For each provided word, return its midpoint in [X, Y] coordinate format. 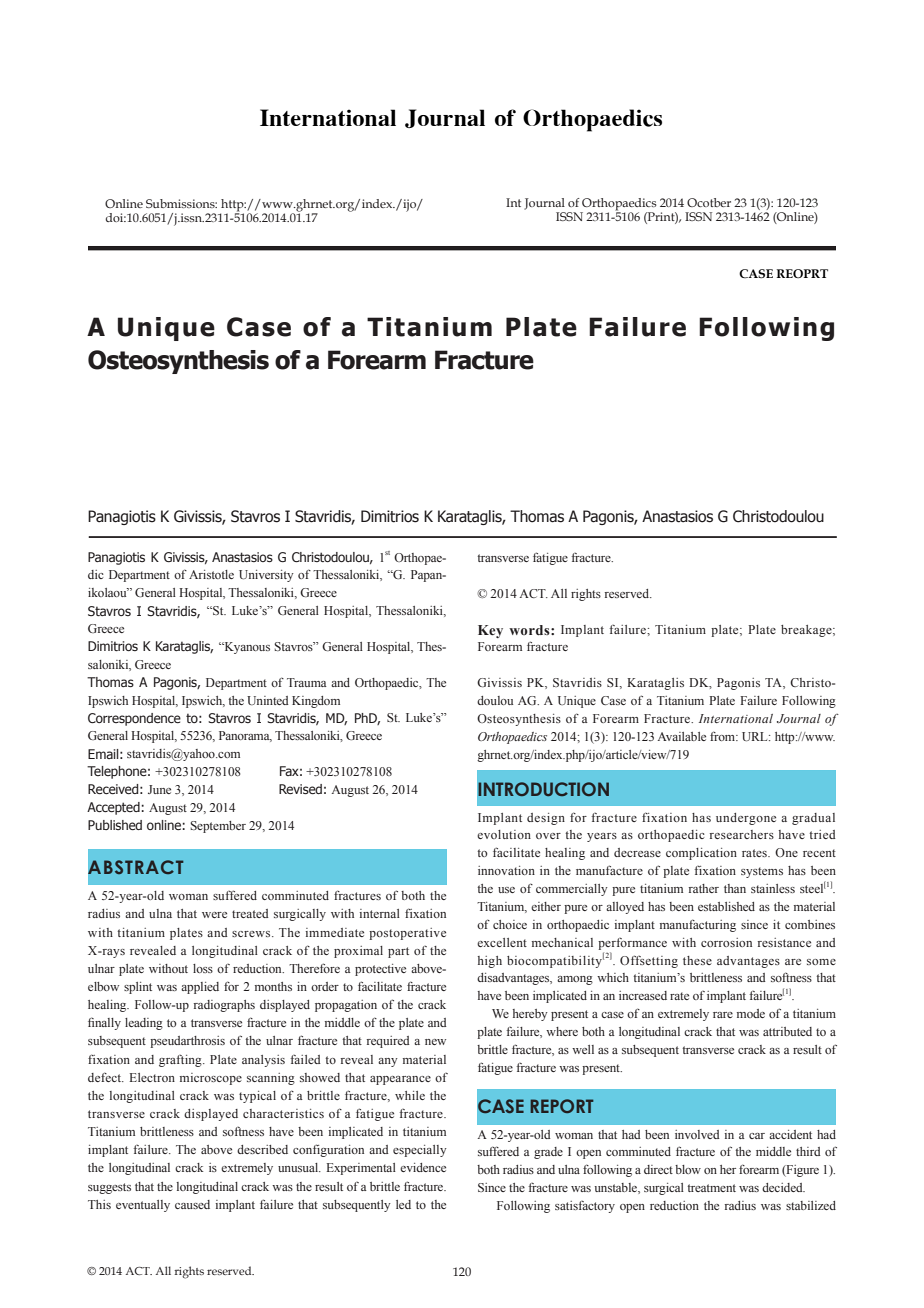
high [490, 962]
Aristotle [211, 574]
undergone [746, 819]
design [546, 819]
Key [490, 631]
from [724, 736]
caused [192, 1204]
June [159, 789]
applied [200, 988]
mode [751, 1013]
